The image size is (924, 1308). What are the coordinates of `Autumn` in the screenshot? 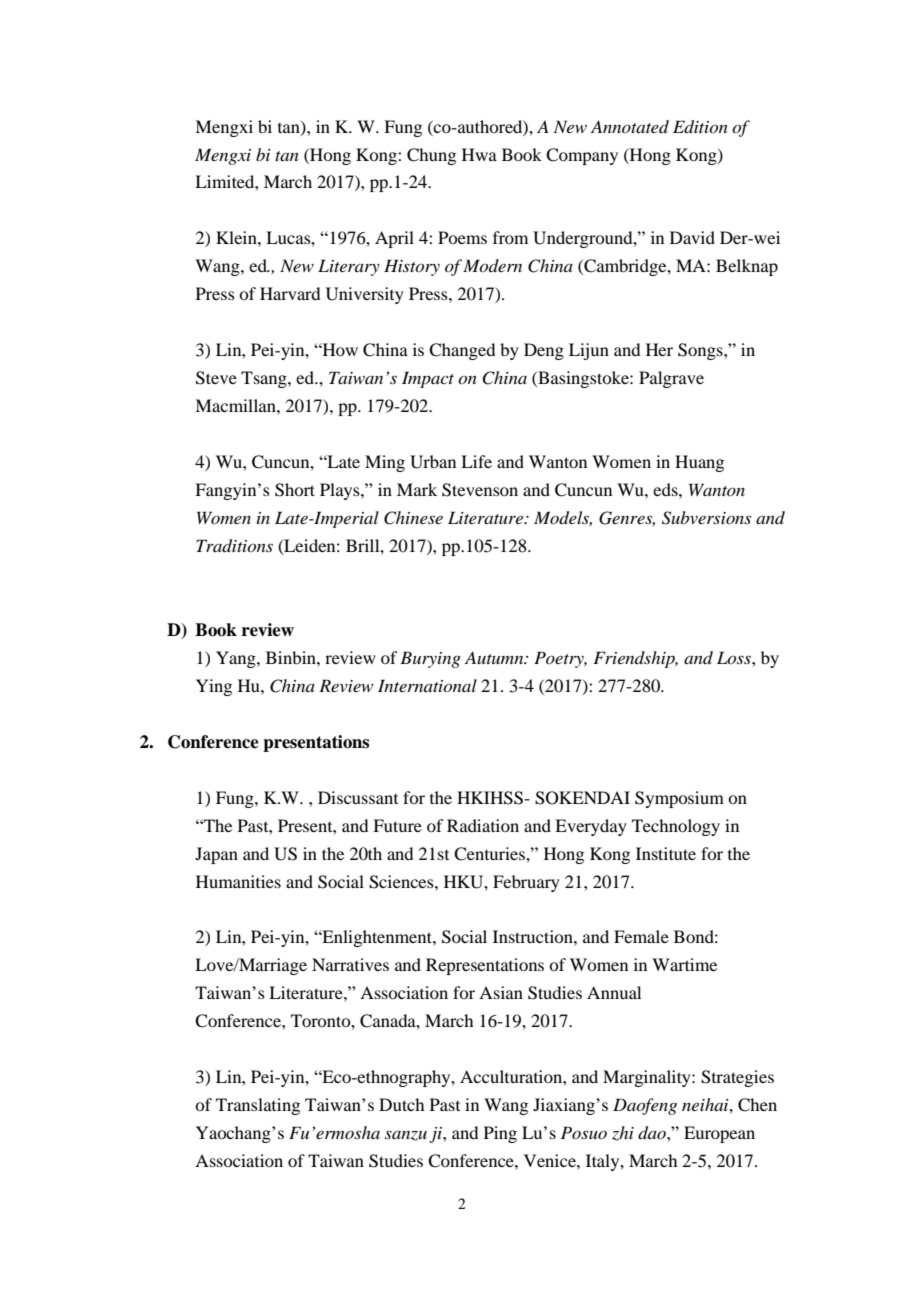 It's located at (495, 657).
